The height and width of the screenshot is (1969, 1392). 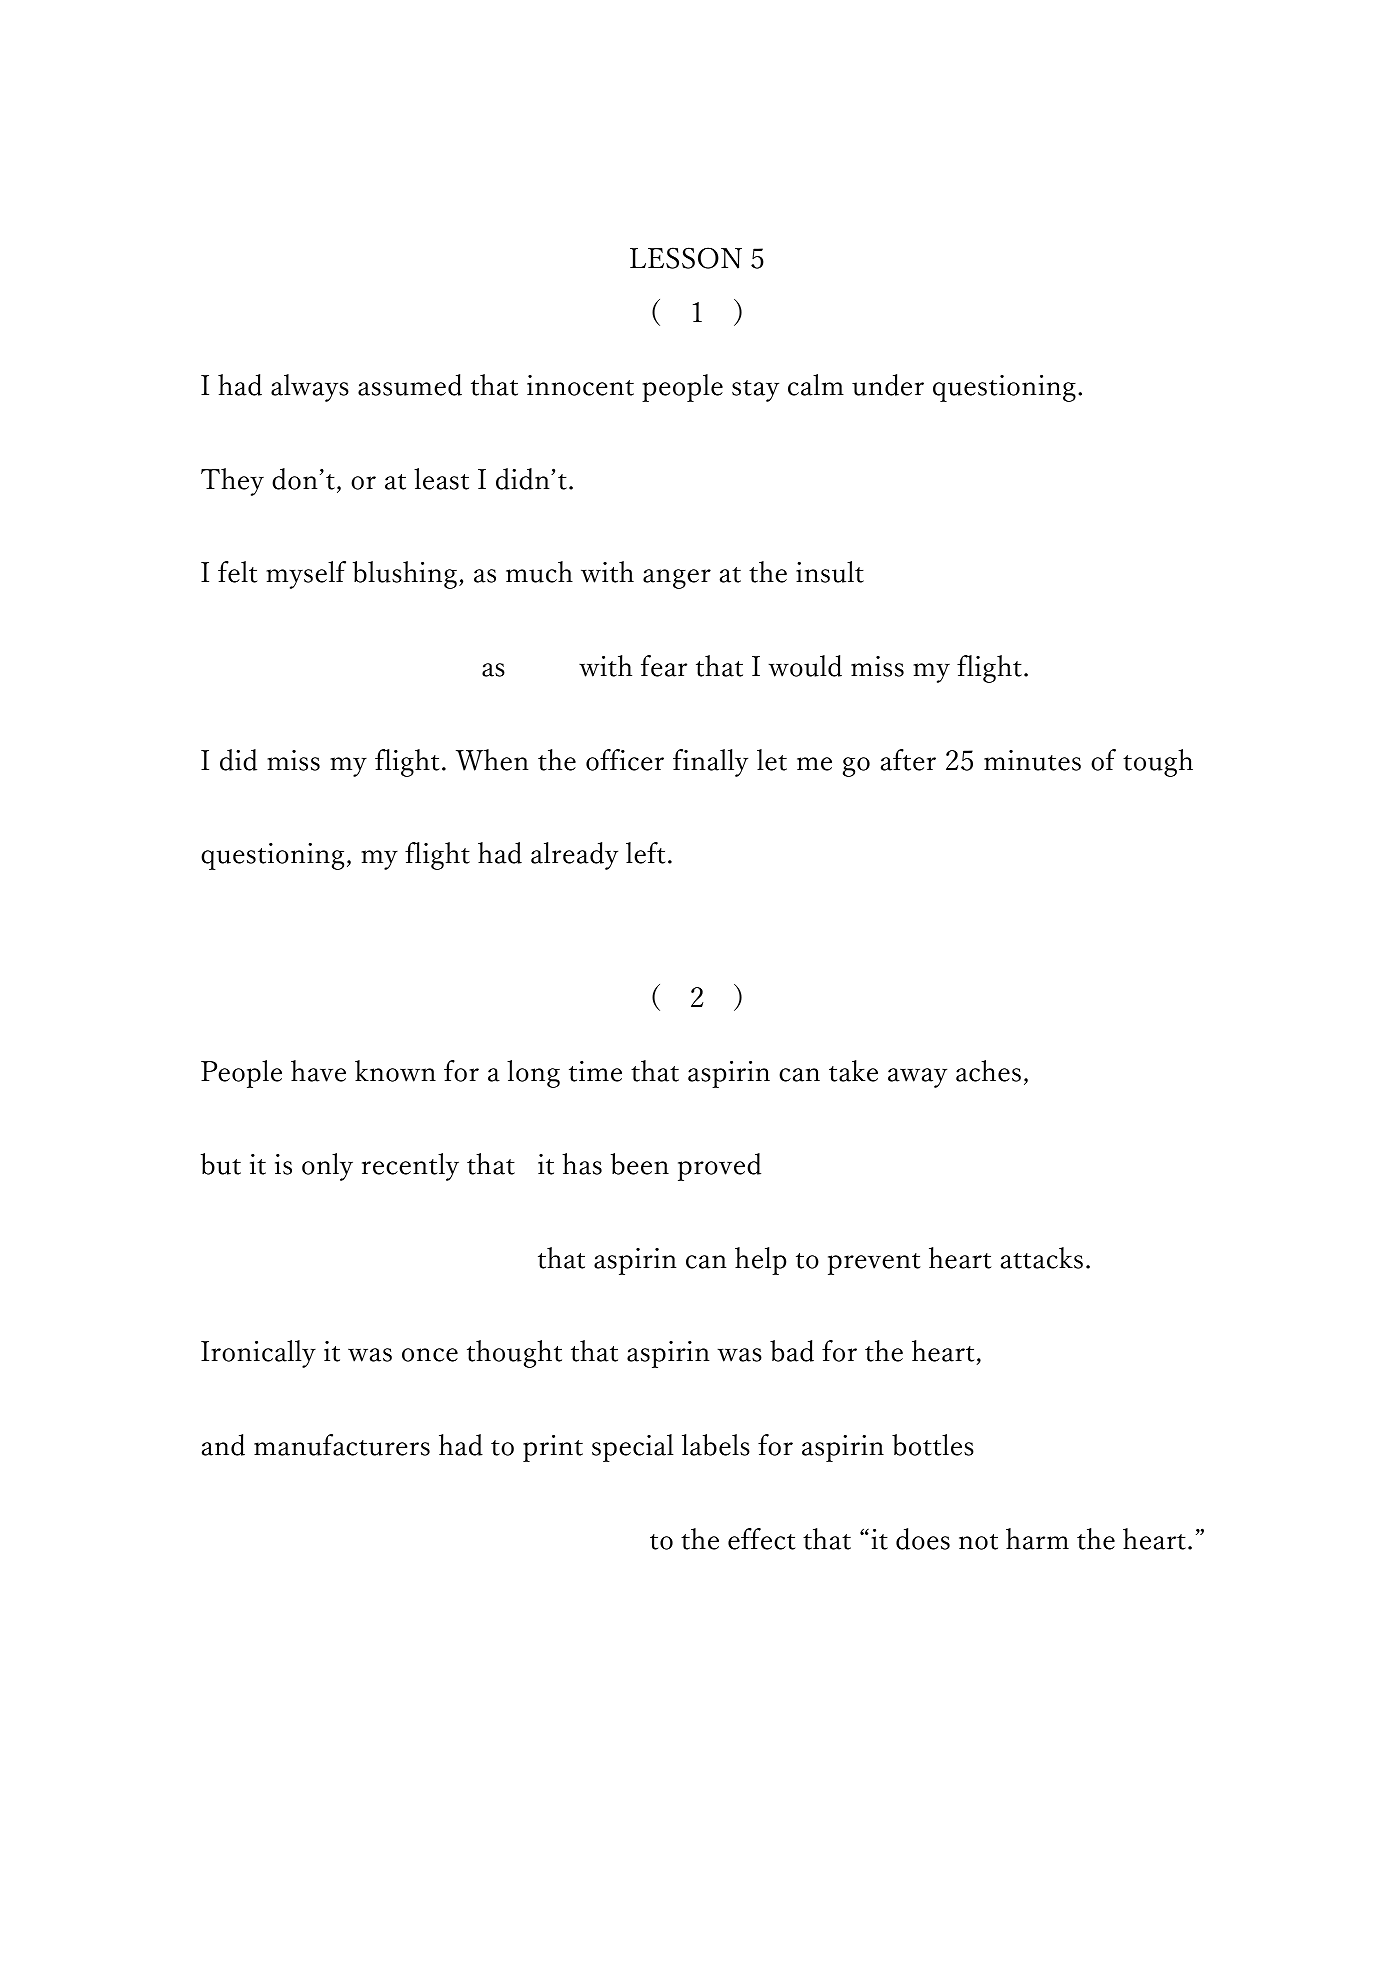 What do you see at coordinates (988, 1071) in the screenshot?
I see `aches` at bounding box center [988, 1071].
